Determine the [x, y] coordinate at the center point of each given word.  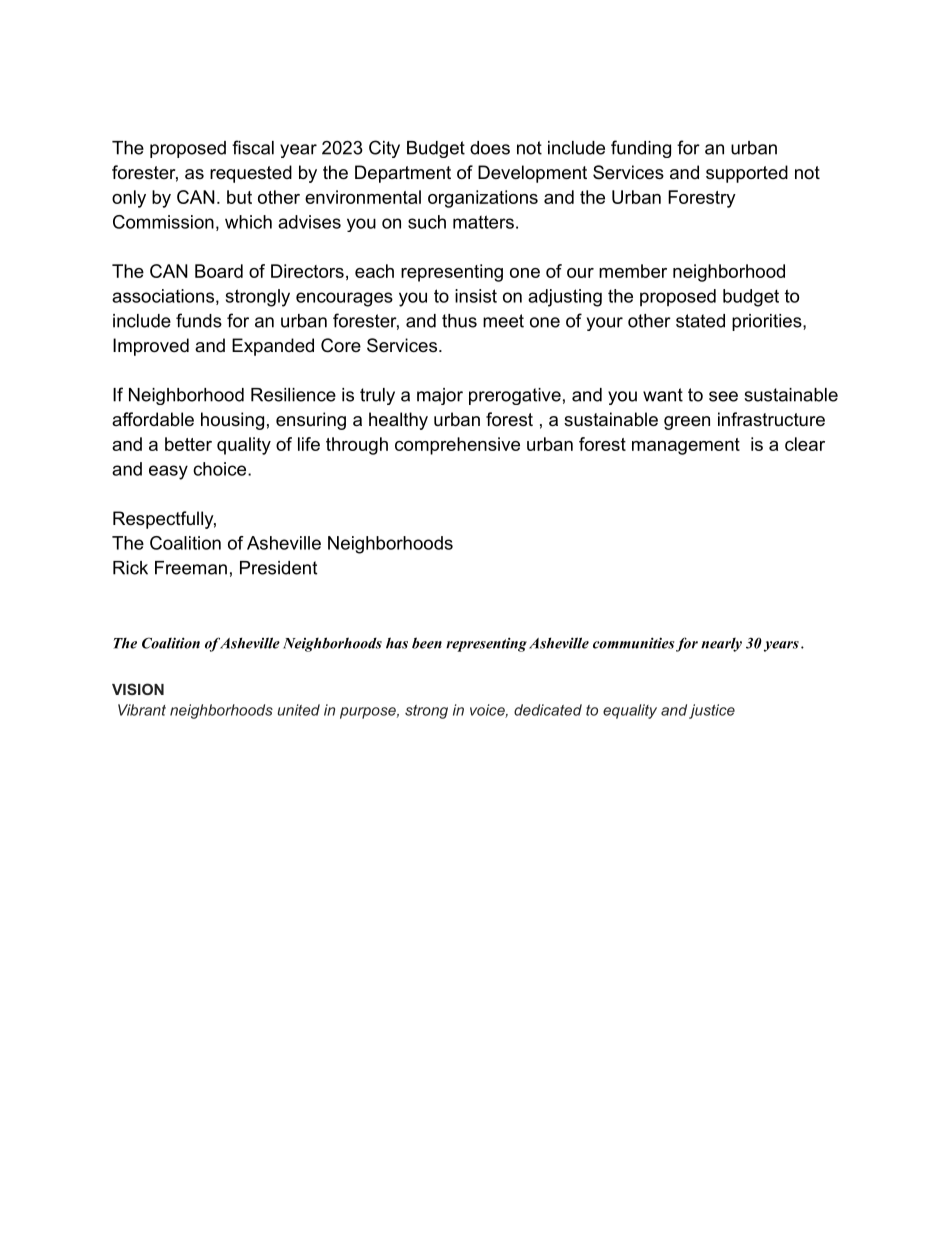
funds [199, 320]
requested [251, 174]
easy [168, 472]
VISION [138, 689]
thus [459, 321]
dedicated [548, 710]
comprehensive [457, 446]
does [490, 148]
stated [700, 321]
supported [747, 174]
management [686, 446]
